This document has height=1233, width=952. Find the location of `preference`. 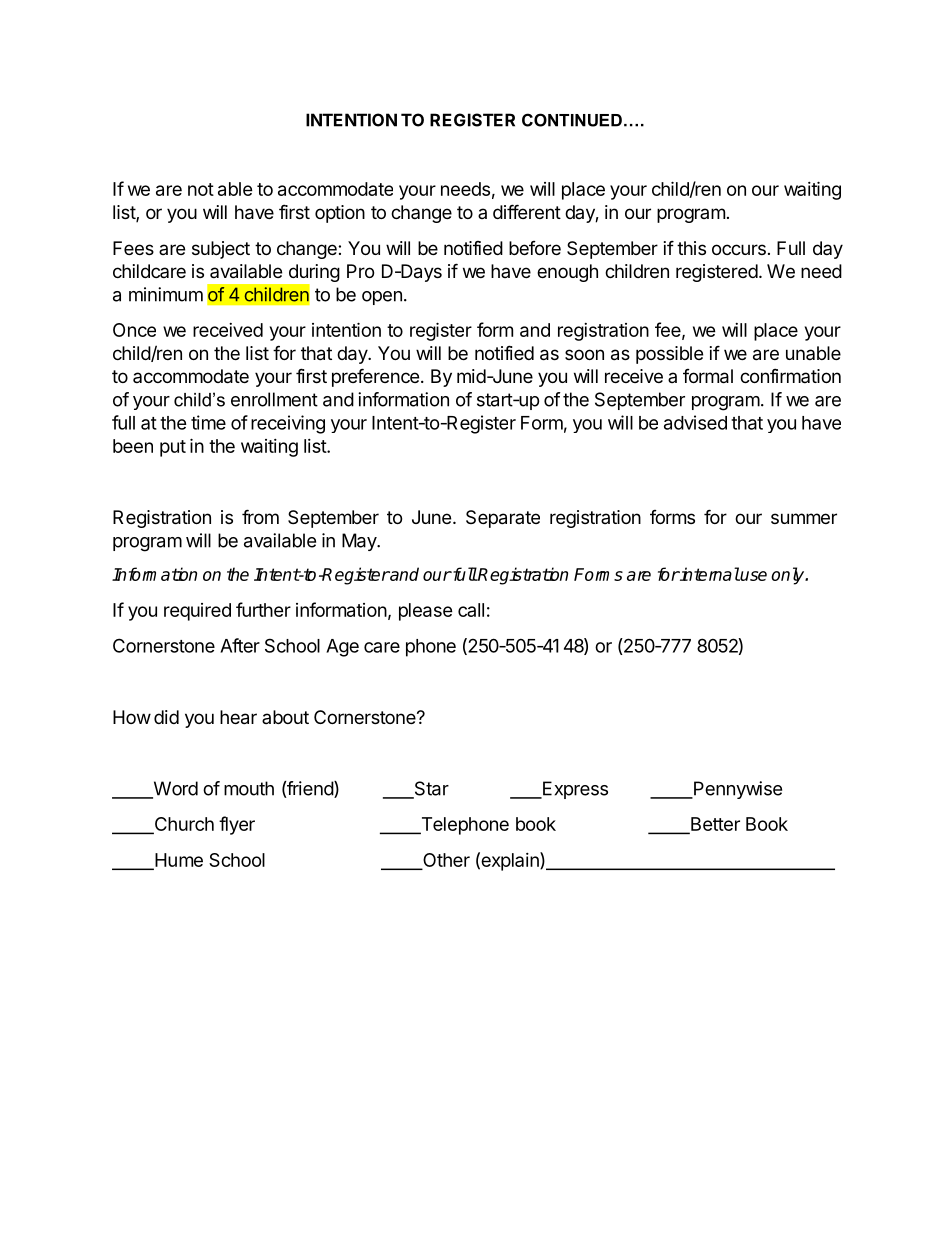

preference is located at coordinates (375, 377).
